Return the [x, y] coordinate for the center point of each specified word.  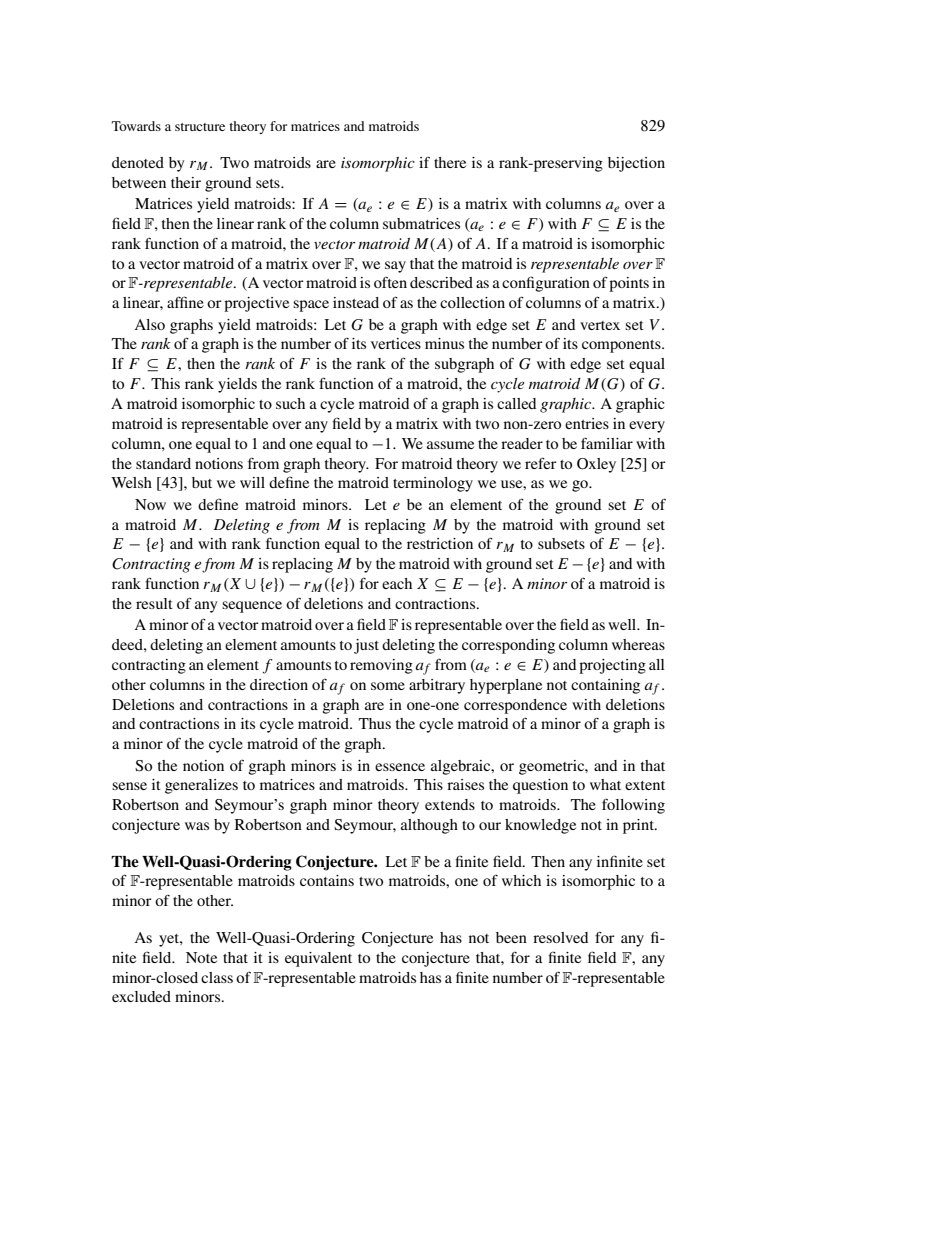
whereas [638, 644]
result [154, 603]
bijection [636, 164]
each [397, 583]
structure [200, 127]
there [450, 162]
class [217, 977]
